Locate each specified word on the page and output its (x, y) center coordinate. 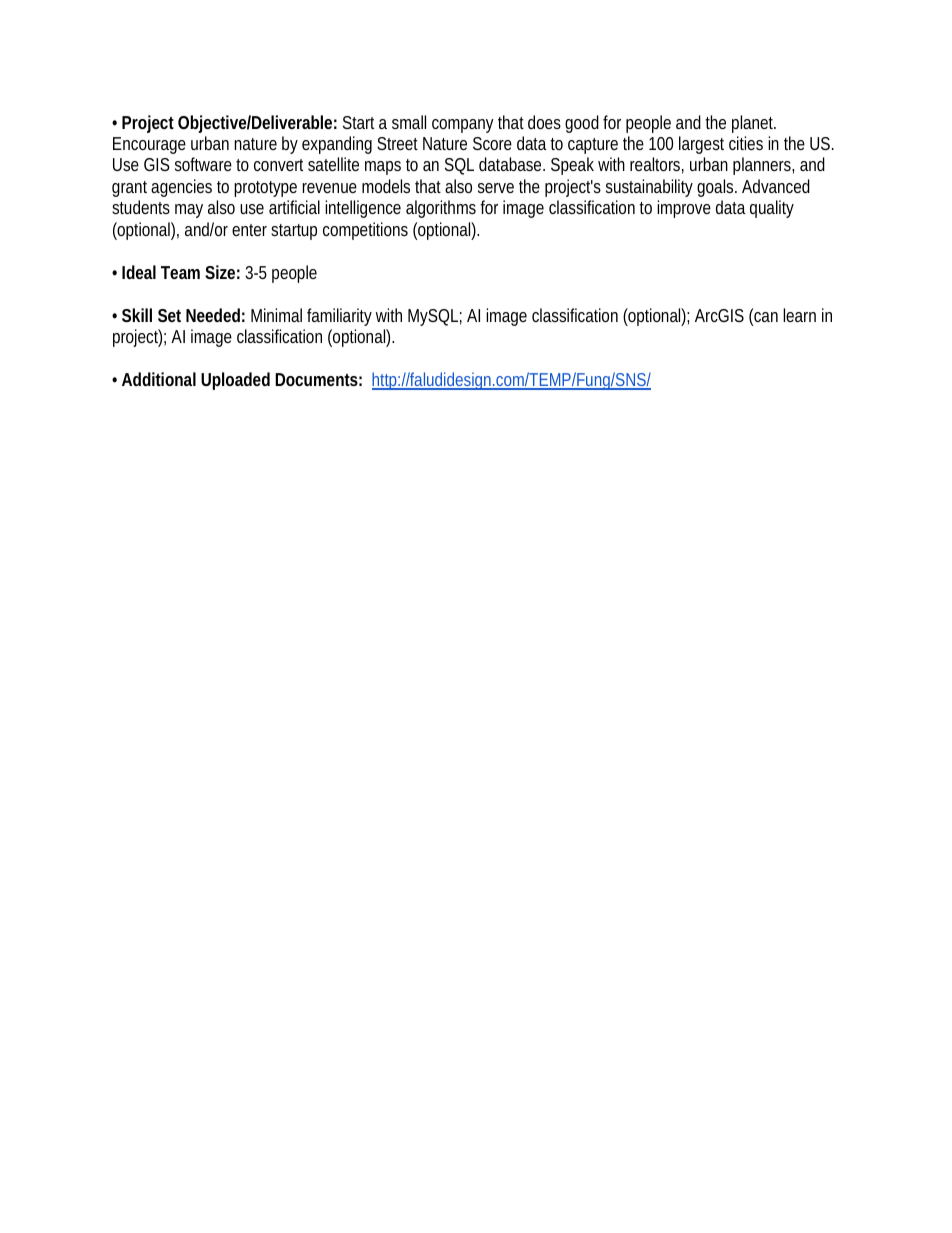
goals (717, 188)
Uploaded (235, 381)
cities (746, 143)
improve (684, 209)
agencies (181, 188)
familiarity (339, 317)
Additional (159, 379)
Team (180, 272)
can (765, 317)
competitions (365, 231)
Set (169, 315)
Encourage (149, 145)
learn (799, 315)
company (463, 126)
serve (496, 188)
